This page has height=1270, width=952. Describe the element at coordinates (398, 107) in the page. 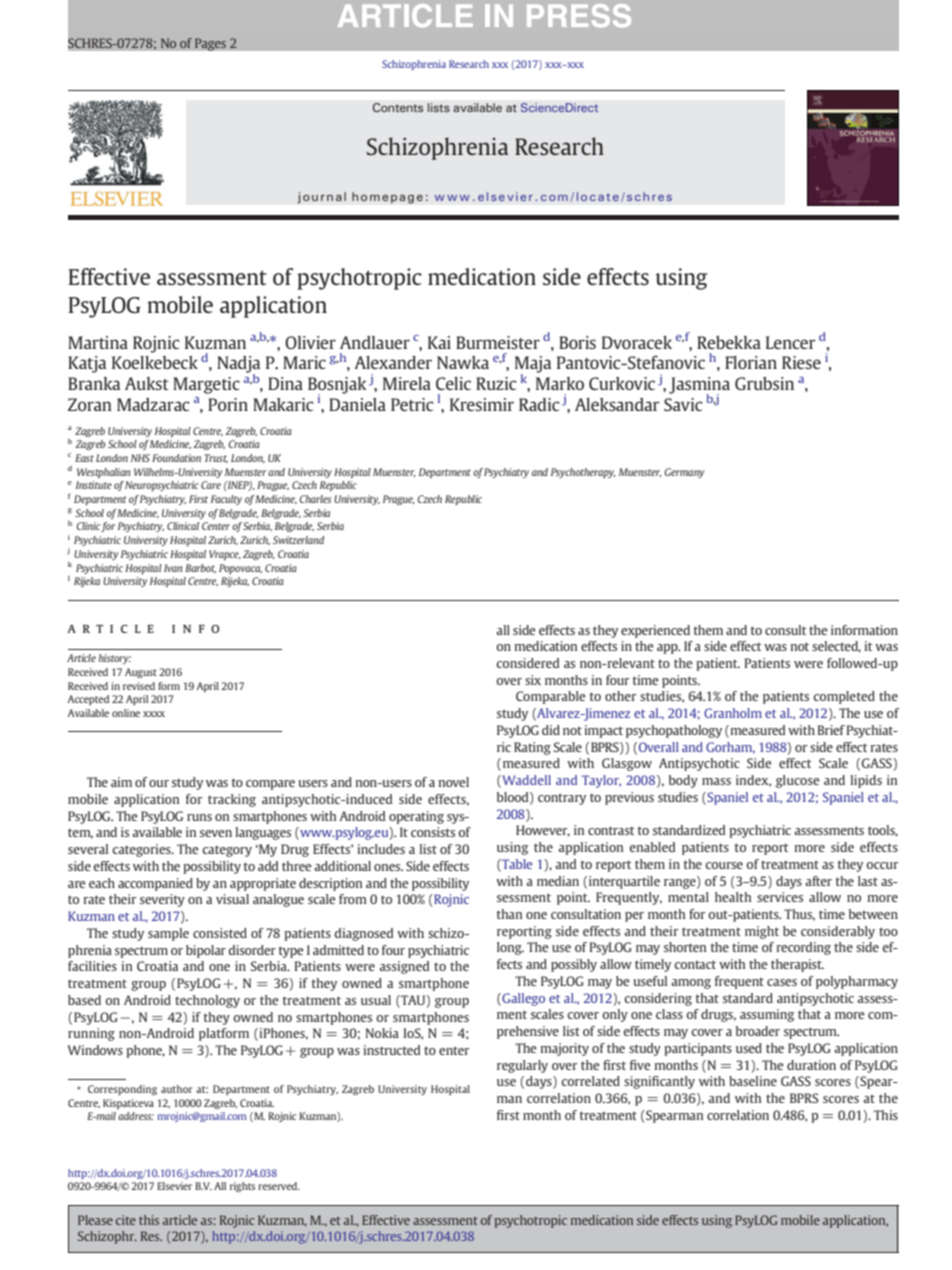

I see `Contents` at that location.
